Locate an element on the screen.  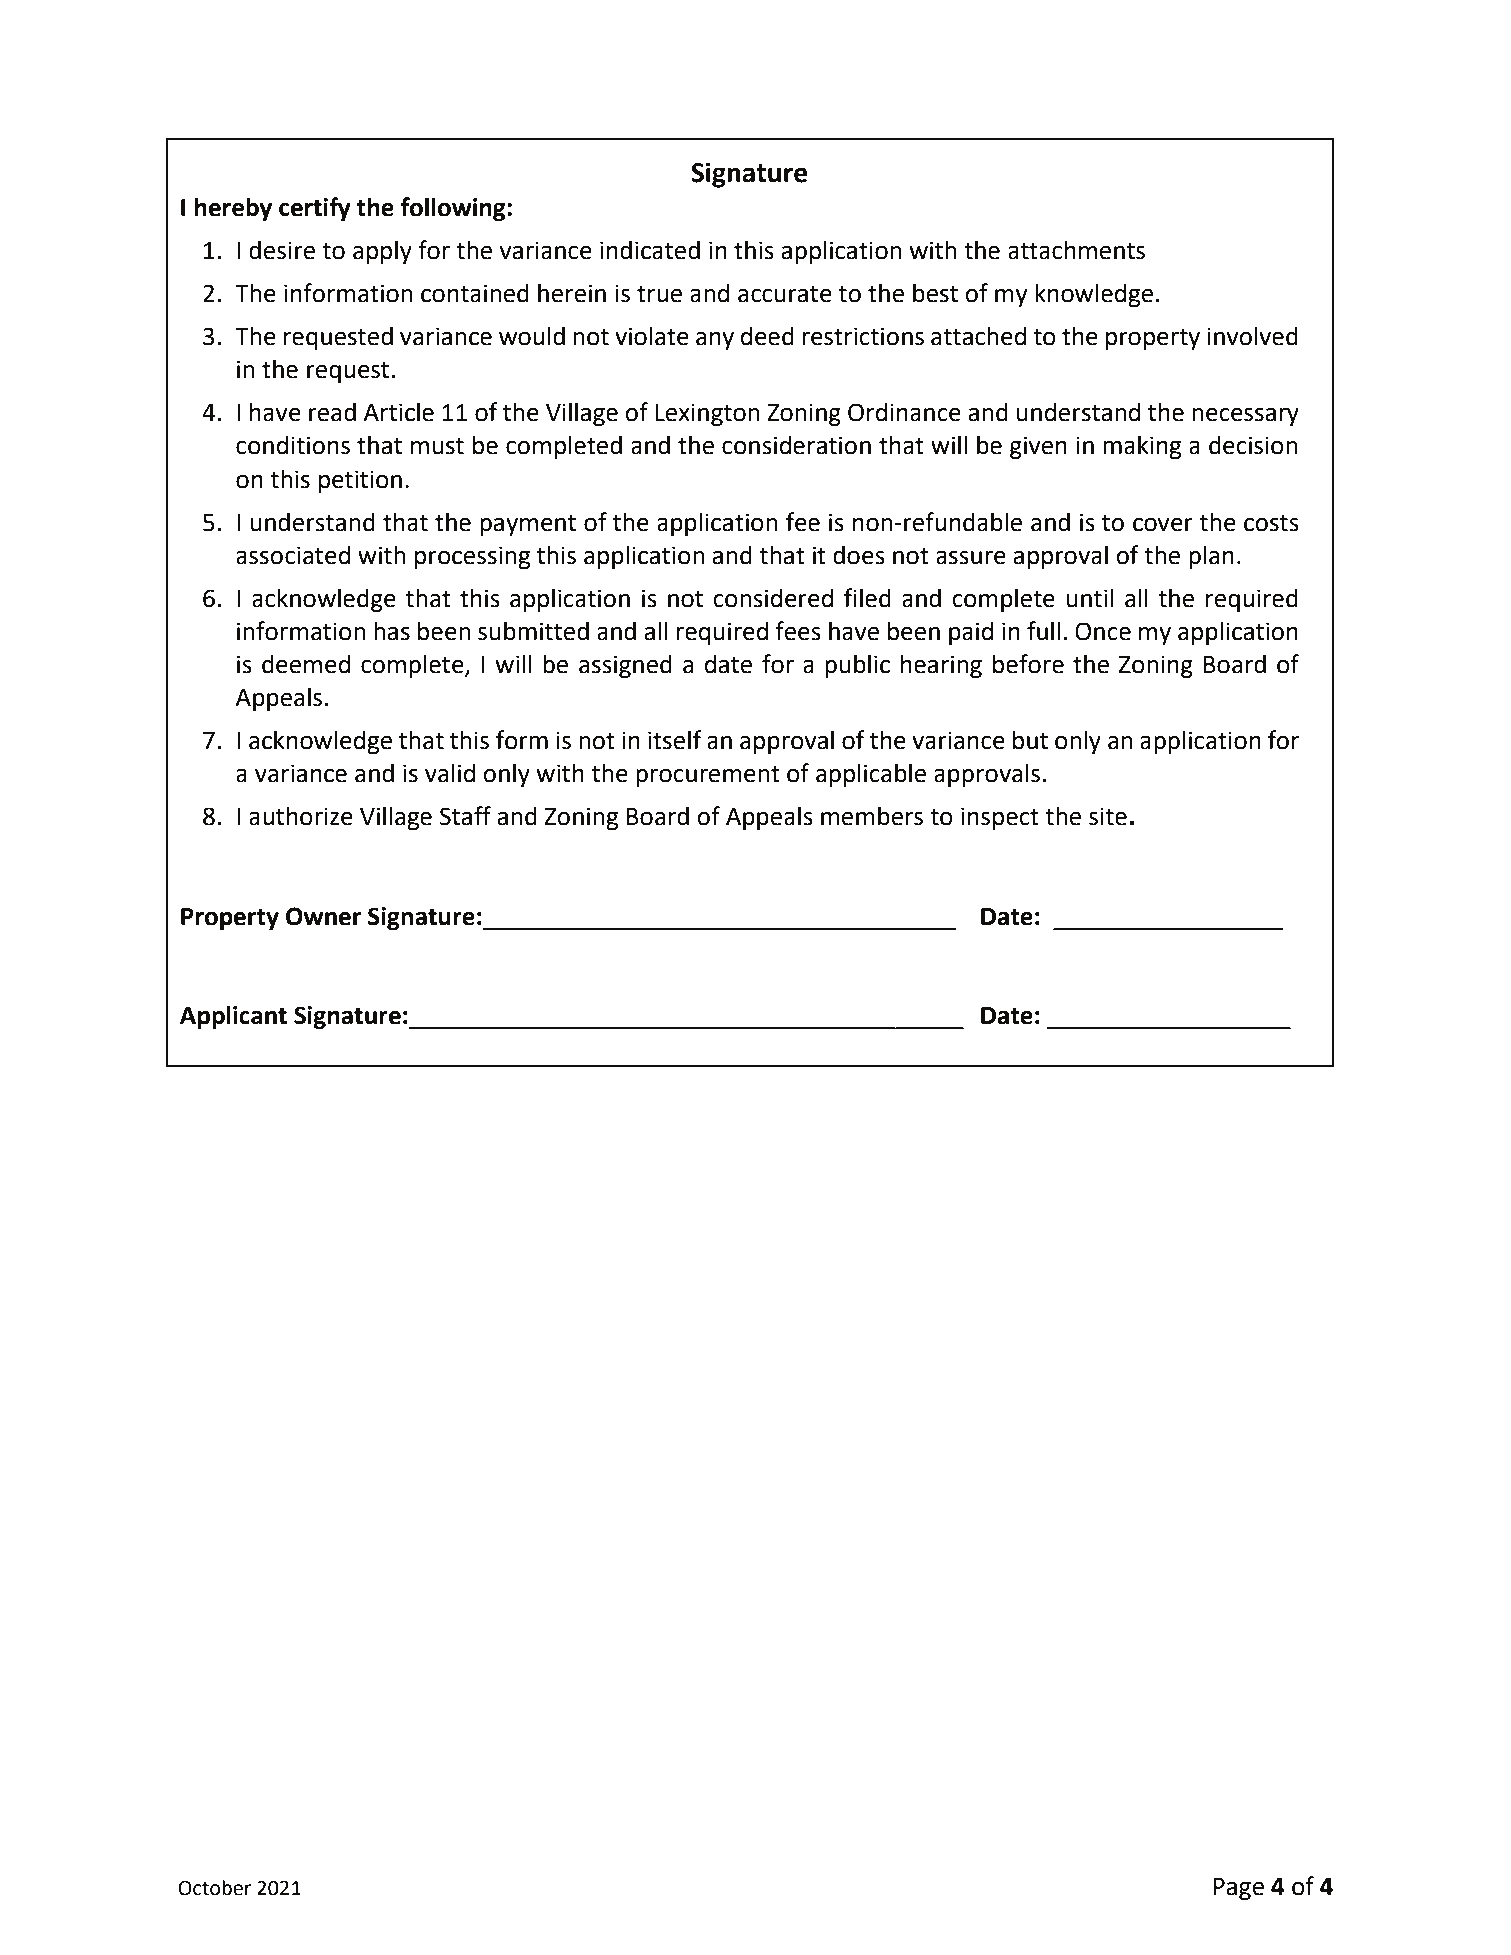
site is located at coordinates (1108, 816).
